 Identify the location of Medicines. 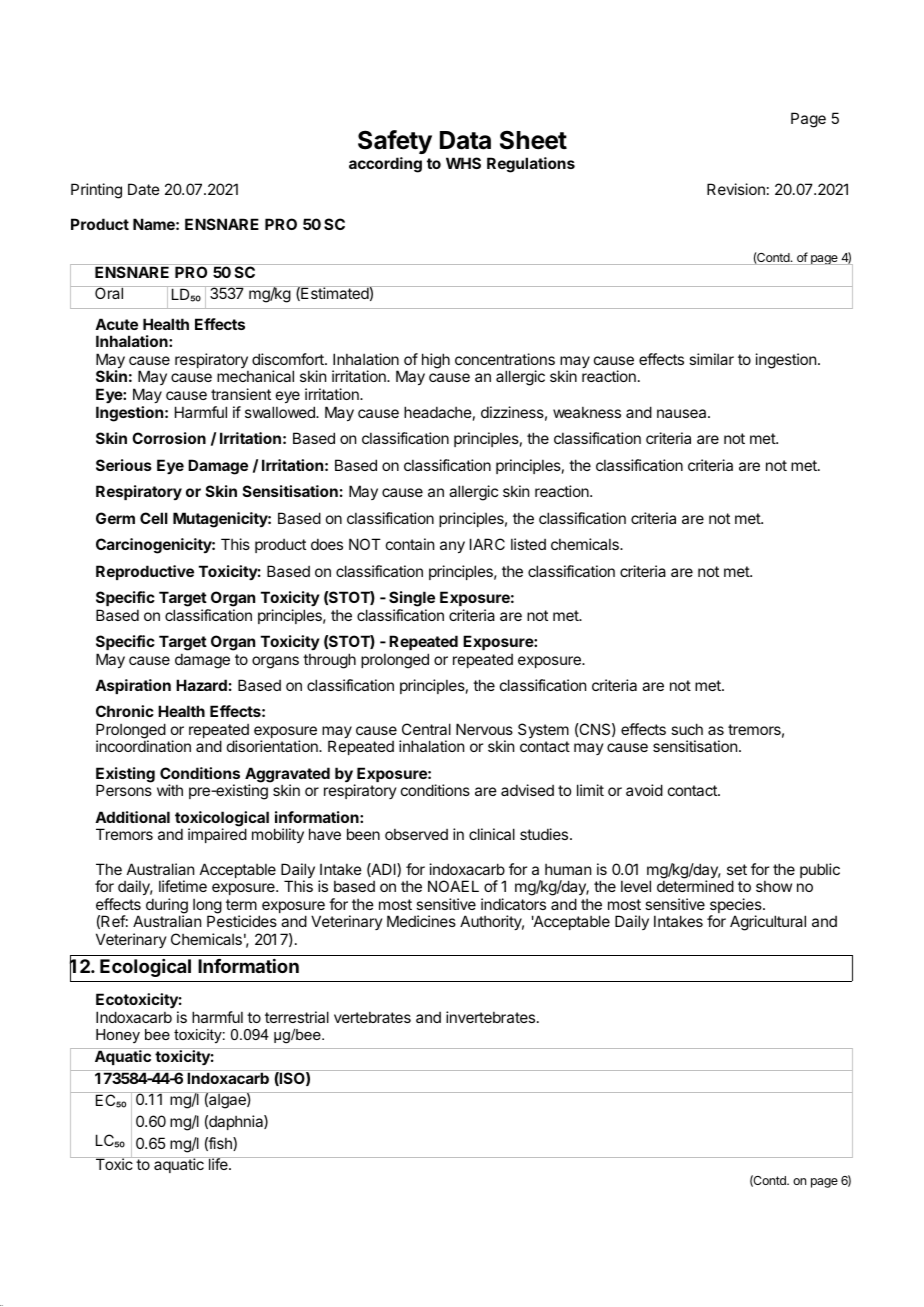
(421, 921).
